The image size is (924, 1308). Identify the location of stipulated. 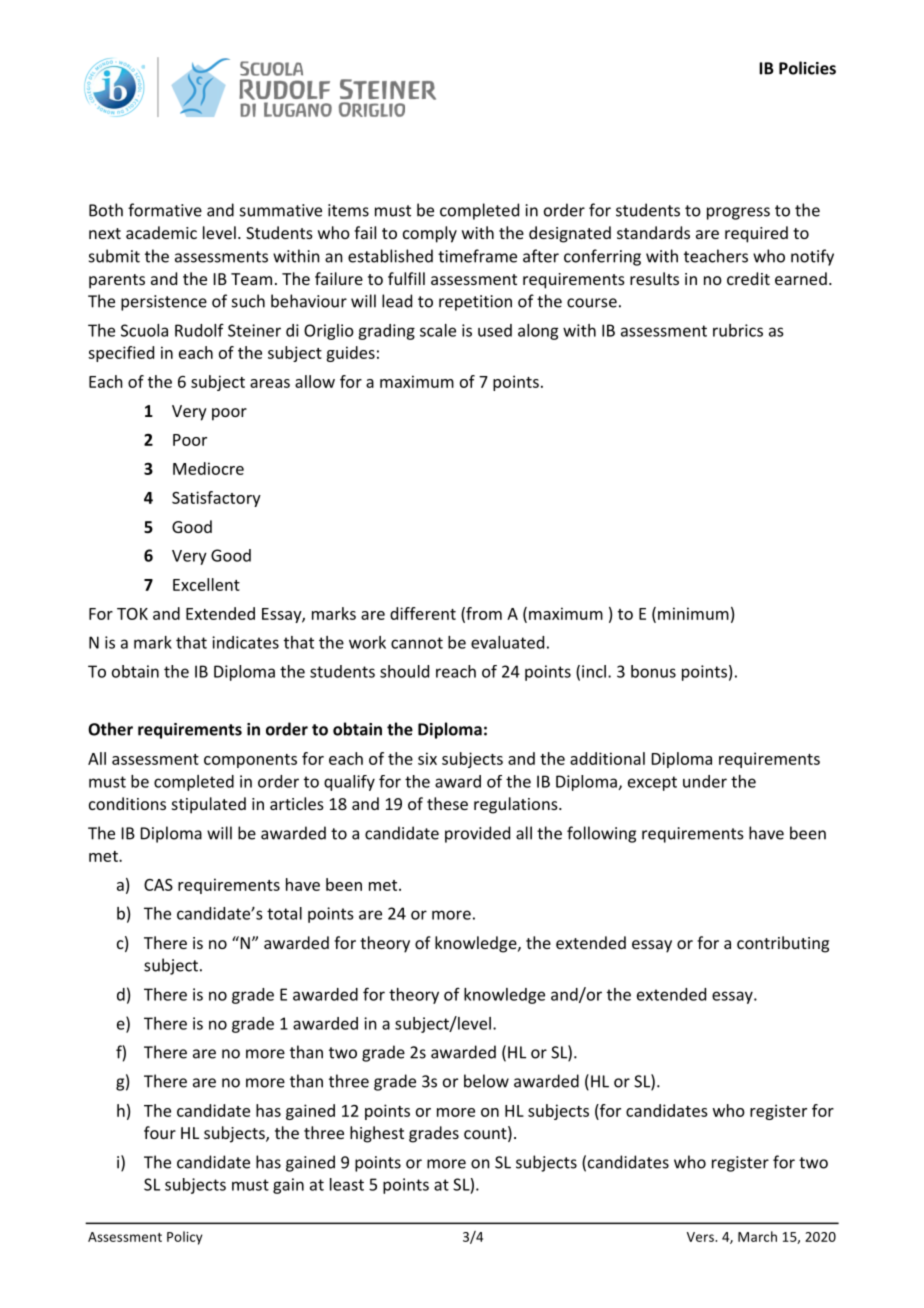
(209, 805).
